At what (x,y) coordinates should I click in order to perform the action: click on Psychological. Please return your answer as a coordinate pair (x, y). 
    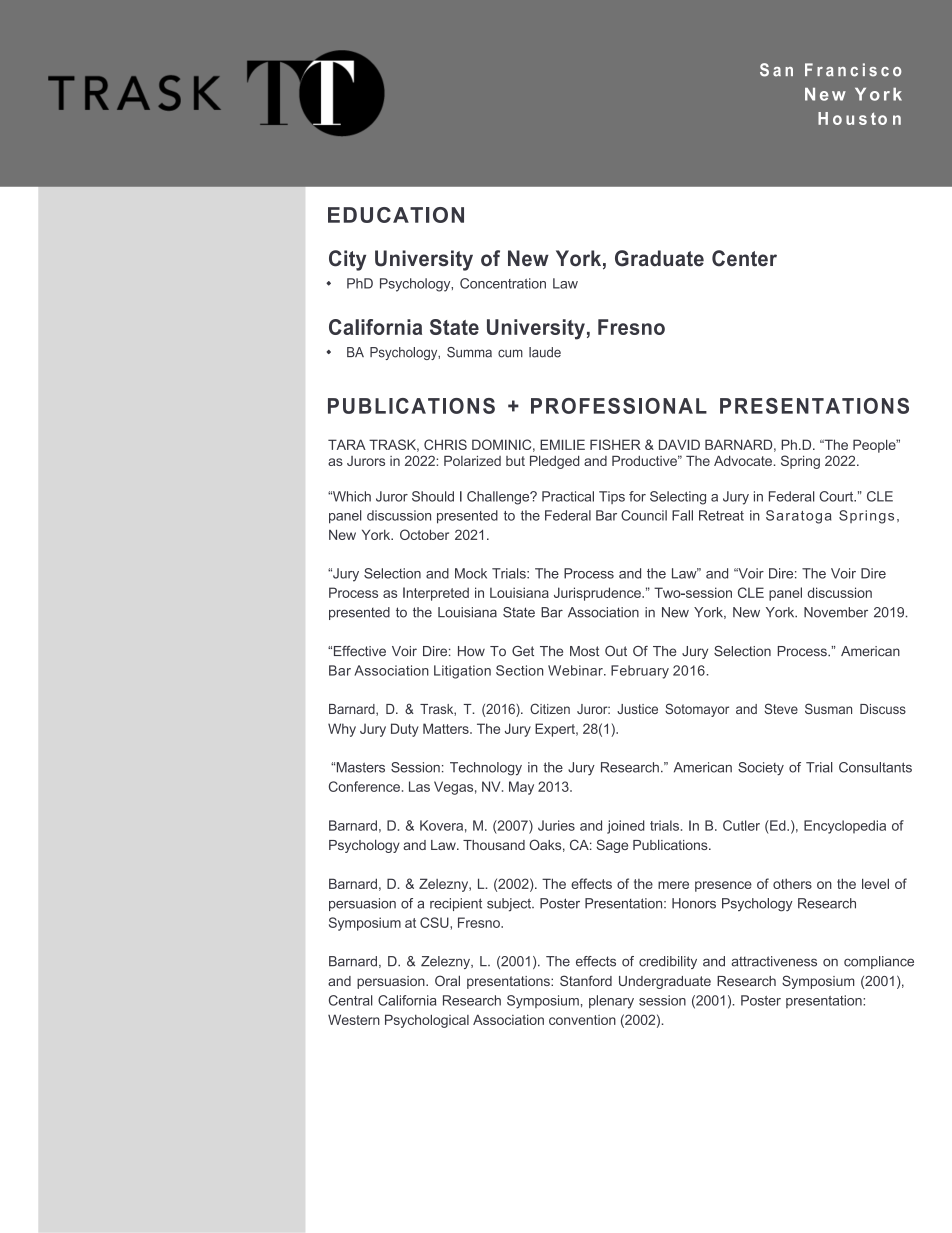
    Looking at the image, I should click on (427, 1021).
